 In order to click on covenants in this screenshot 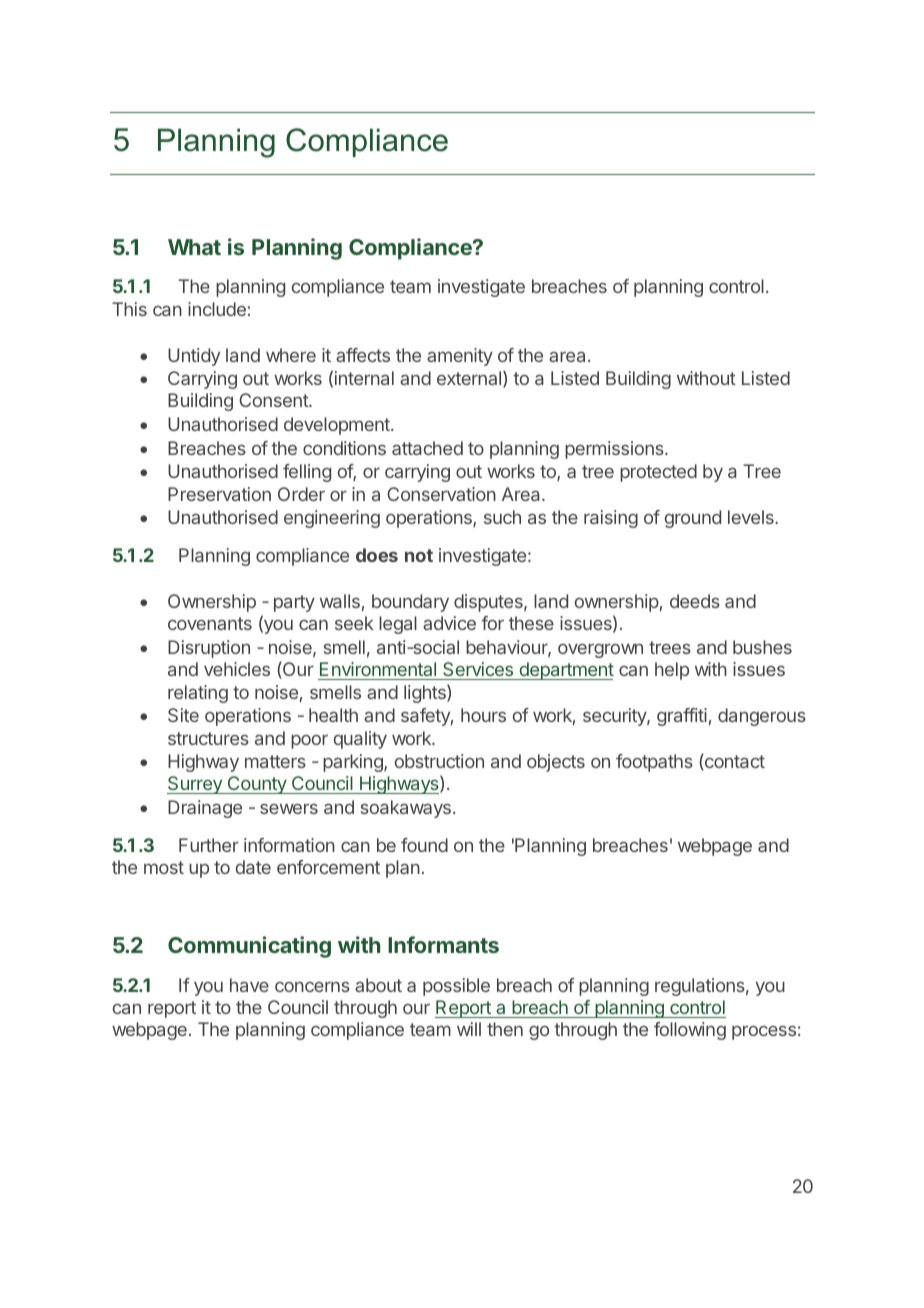, I will do `click(210, 623)`.
